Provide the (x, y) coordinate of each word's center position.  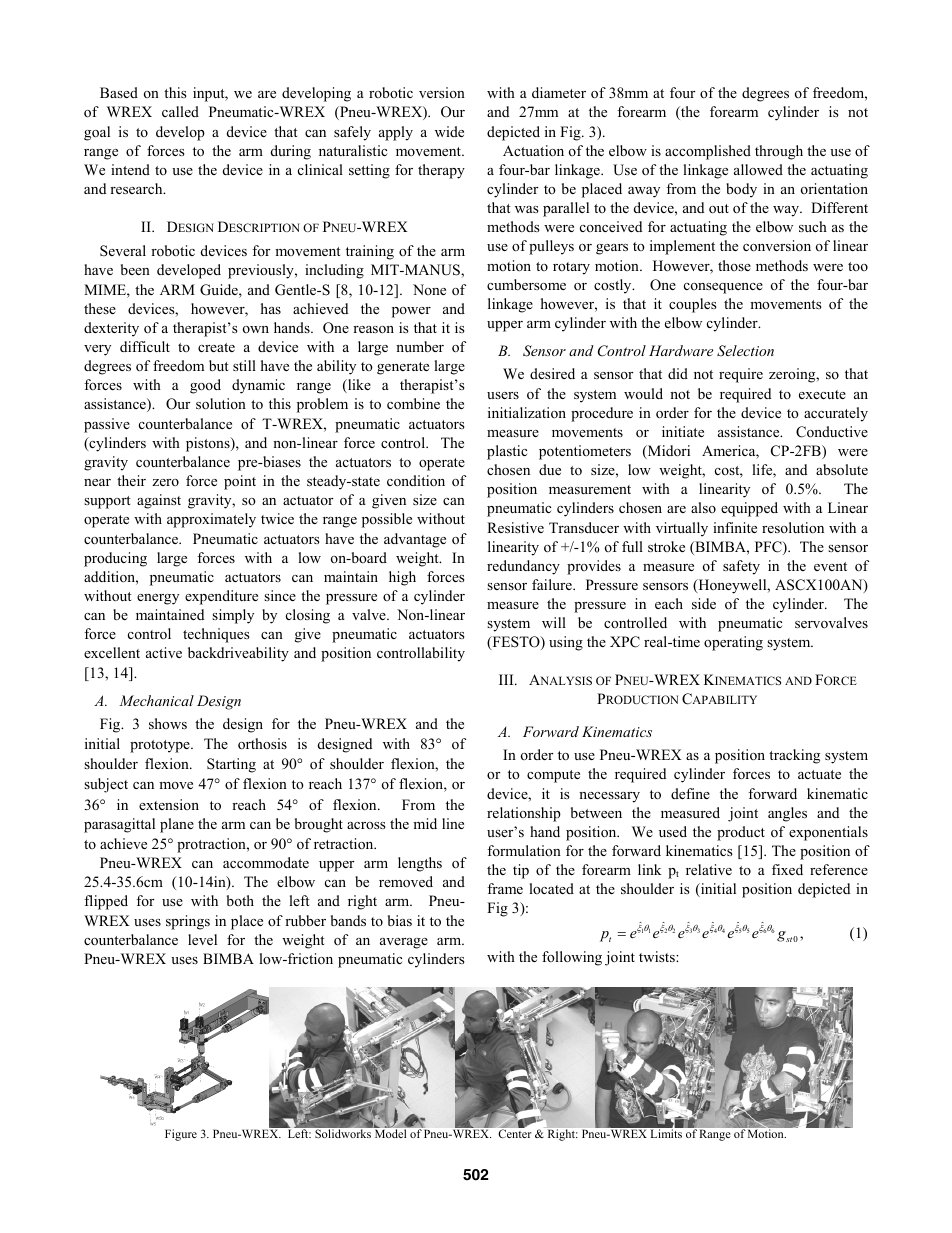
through (779, 152)
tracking (794, 756)
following (572, 958)
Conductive (832, 432)
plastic (507, 452)
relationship (524, 814)
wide (449, 131)
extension (169, 804)
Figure (181, 1135)
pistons (209, 444)
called (180, 111)
